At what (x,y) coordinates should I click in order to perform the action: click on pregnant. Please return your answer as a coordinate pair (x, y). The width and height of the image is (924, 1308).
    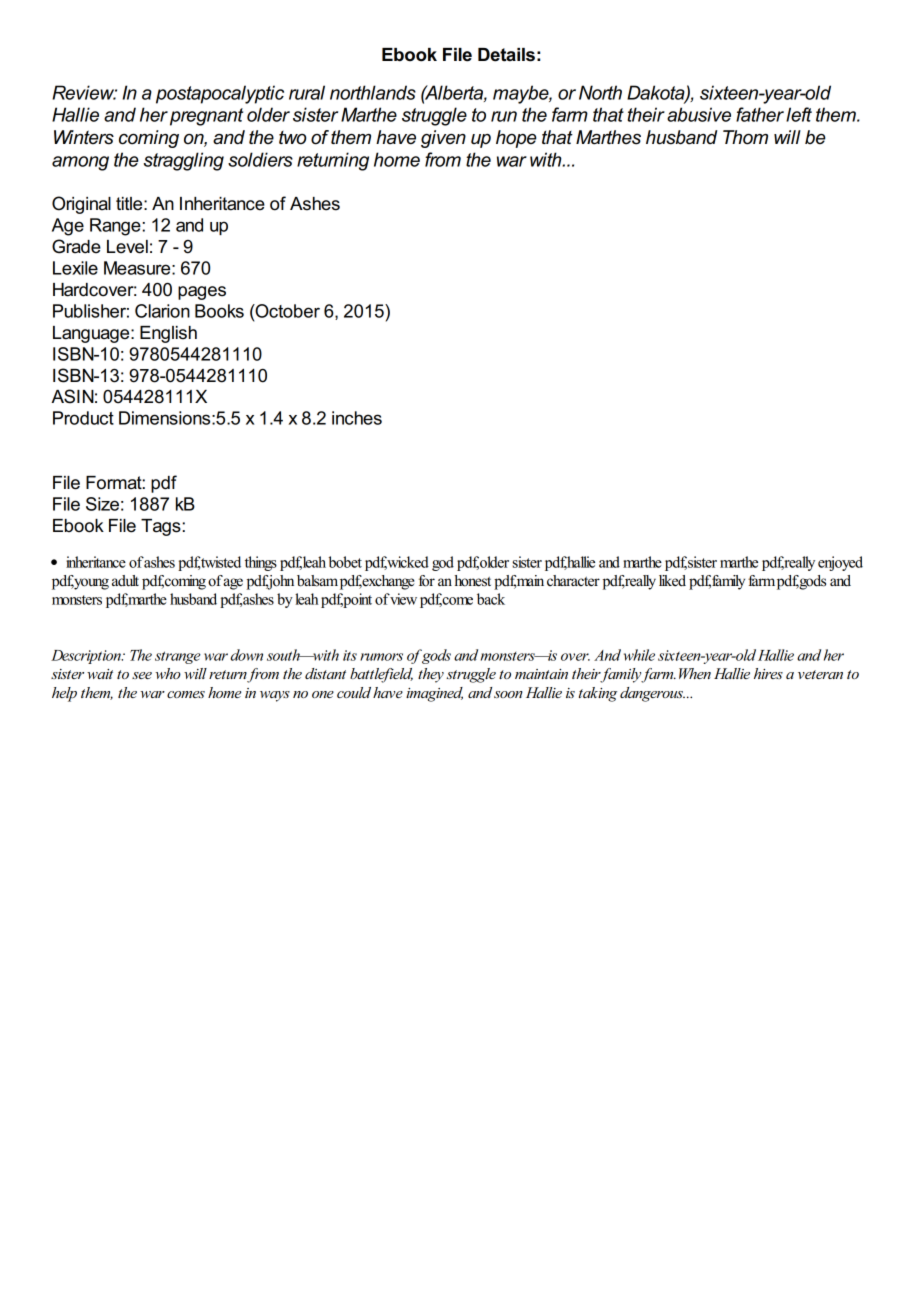
    Looking at the image, I should click on (206, 117).
